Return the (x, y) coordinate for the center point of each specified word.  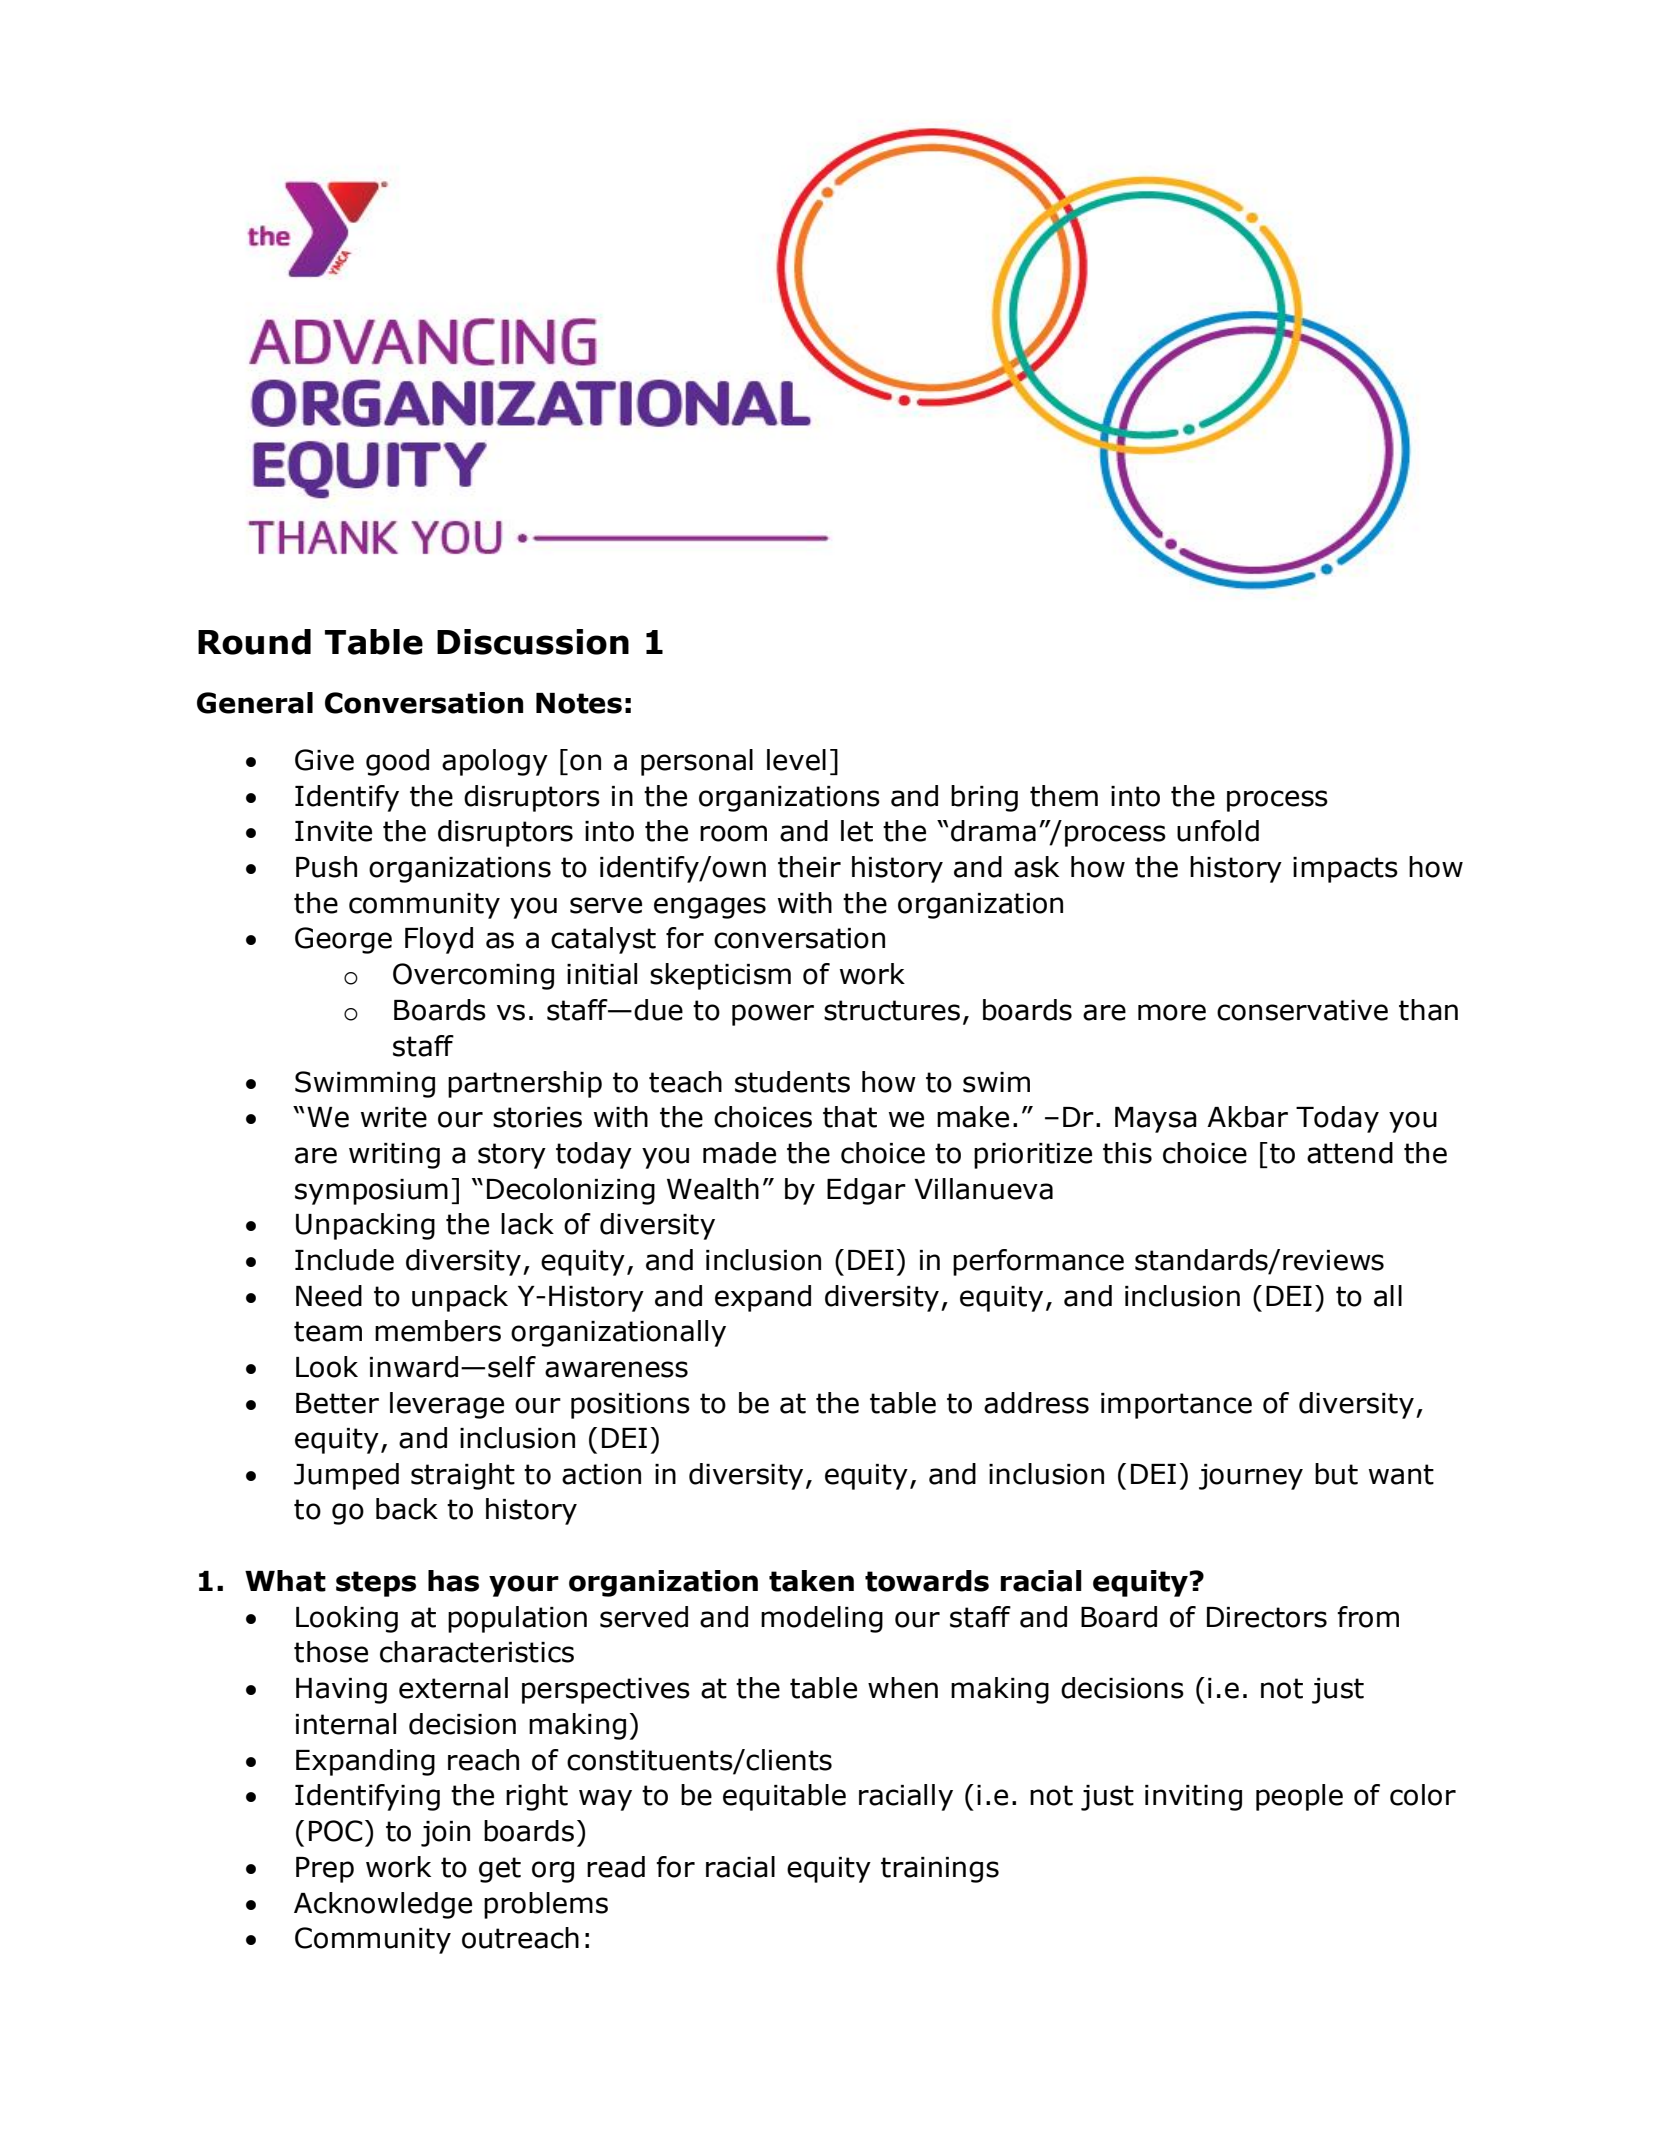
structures (892, 1010)
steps (376, 1584)
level (796, 760)
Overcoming (473, 976)
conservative (1302, 1010)
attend (1350, 1153)
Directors (1267, 1617)
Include (344, 1260)
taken (811, 1581)
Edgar (866, 1191)
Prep (325, 1870)
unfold (1218, 831)
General (255, 703)
